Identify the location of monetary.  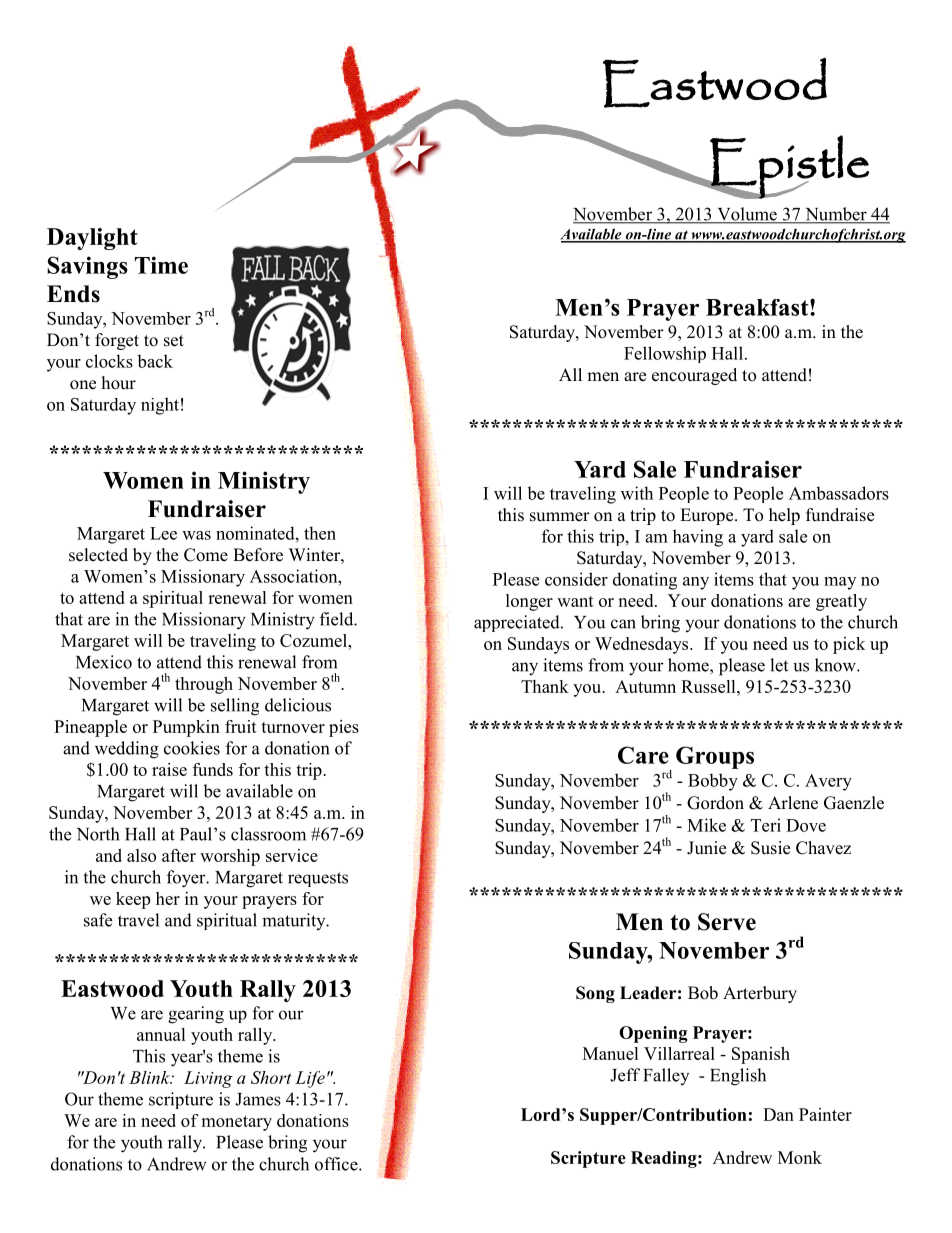
(236, 1123).
